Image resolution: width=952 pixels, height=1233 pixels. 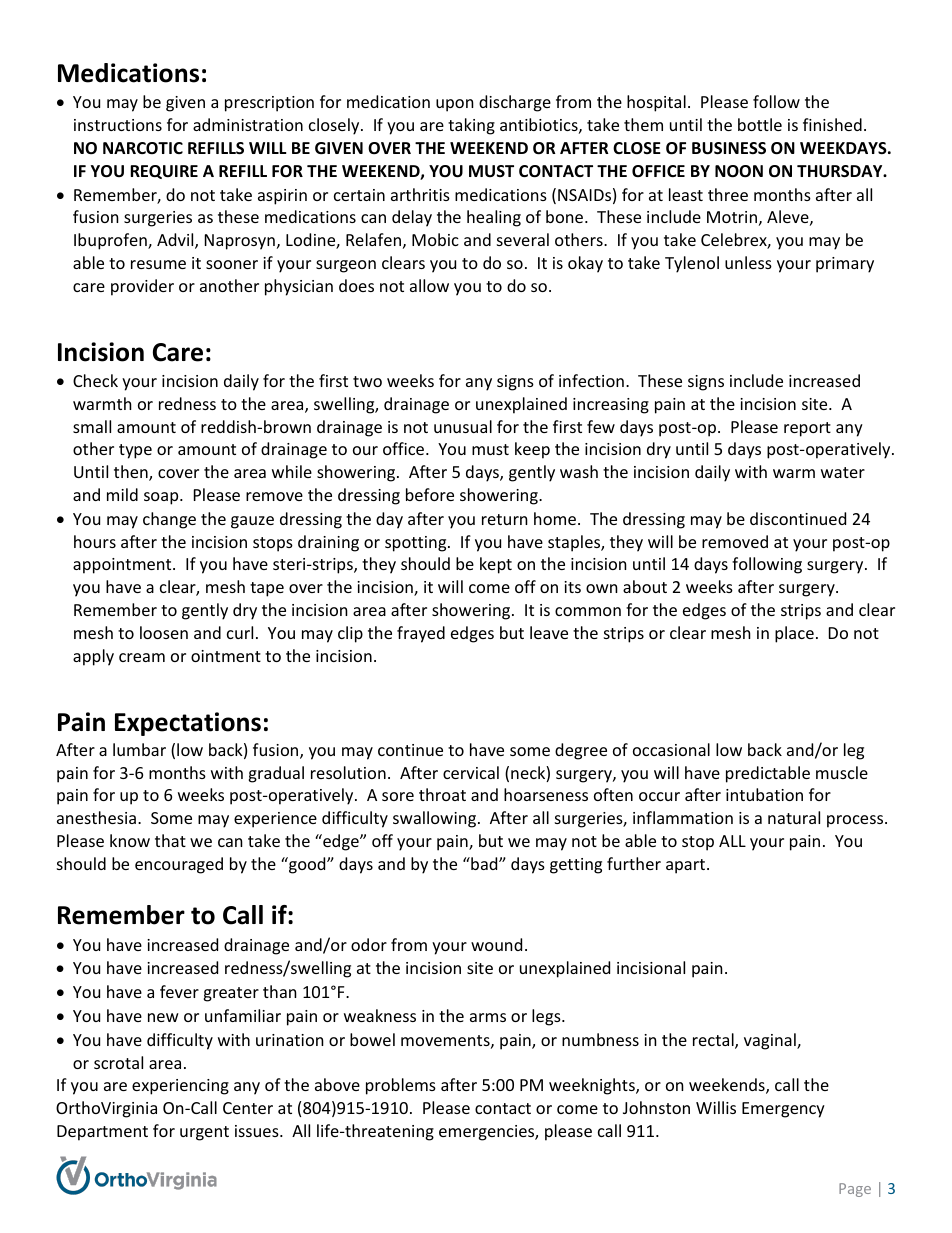 What do you see at coordinates (442, 794) in the image?
I see `throat` at bounding box center [442, 794].
